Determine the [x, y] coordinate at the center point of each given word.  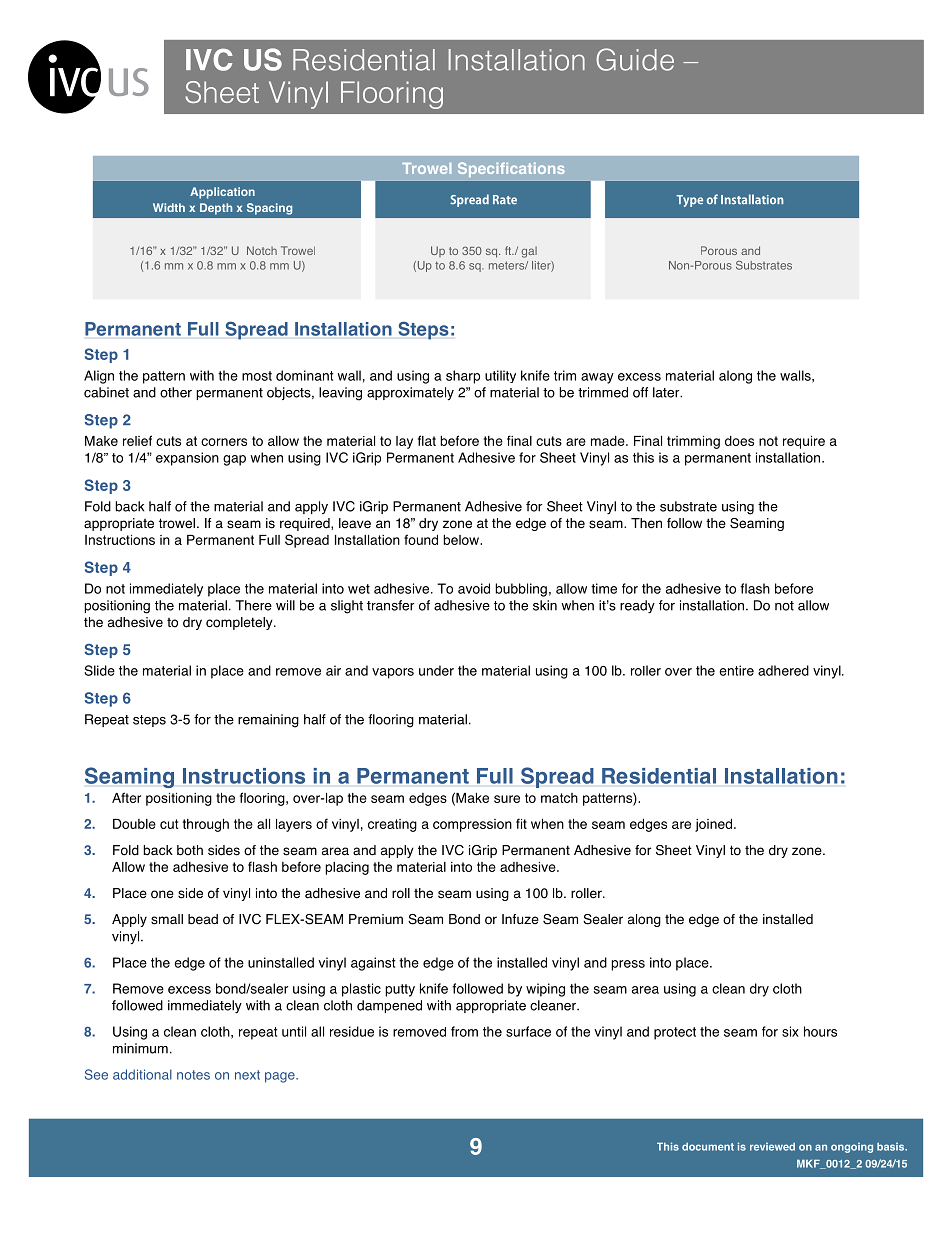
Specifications [511, 169]
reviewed [772, 1147]
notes [193, 1075]
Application [222, 193]
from [464, 1031]
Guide [635, 59]
